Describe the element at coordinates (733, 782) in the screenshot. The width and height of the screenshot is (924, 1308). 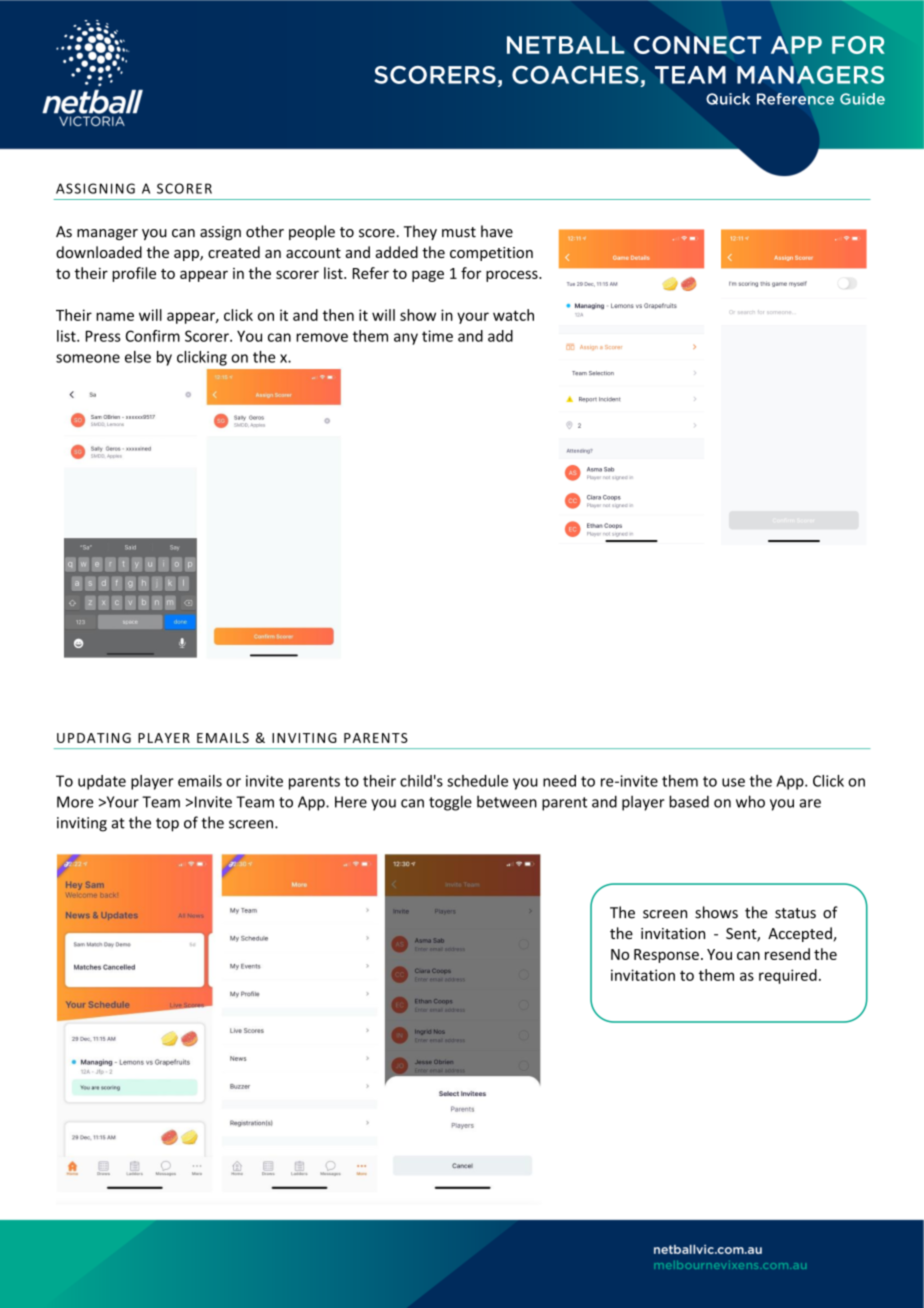
I see `use` at that location.
